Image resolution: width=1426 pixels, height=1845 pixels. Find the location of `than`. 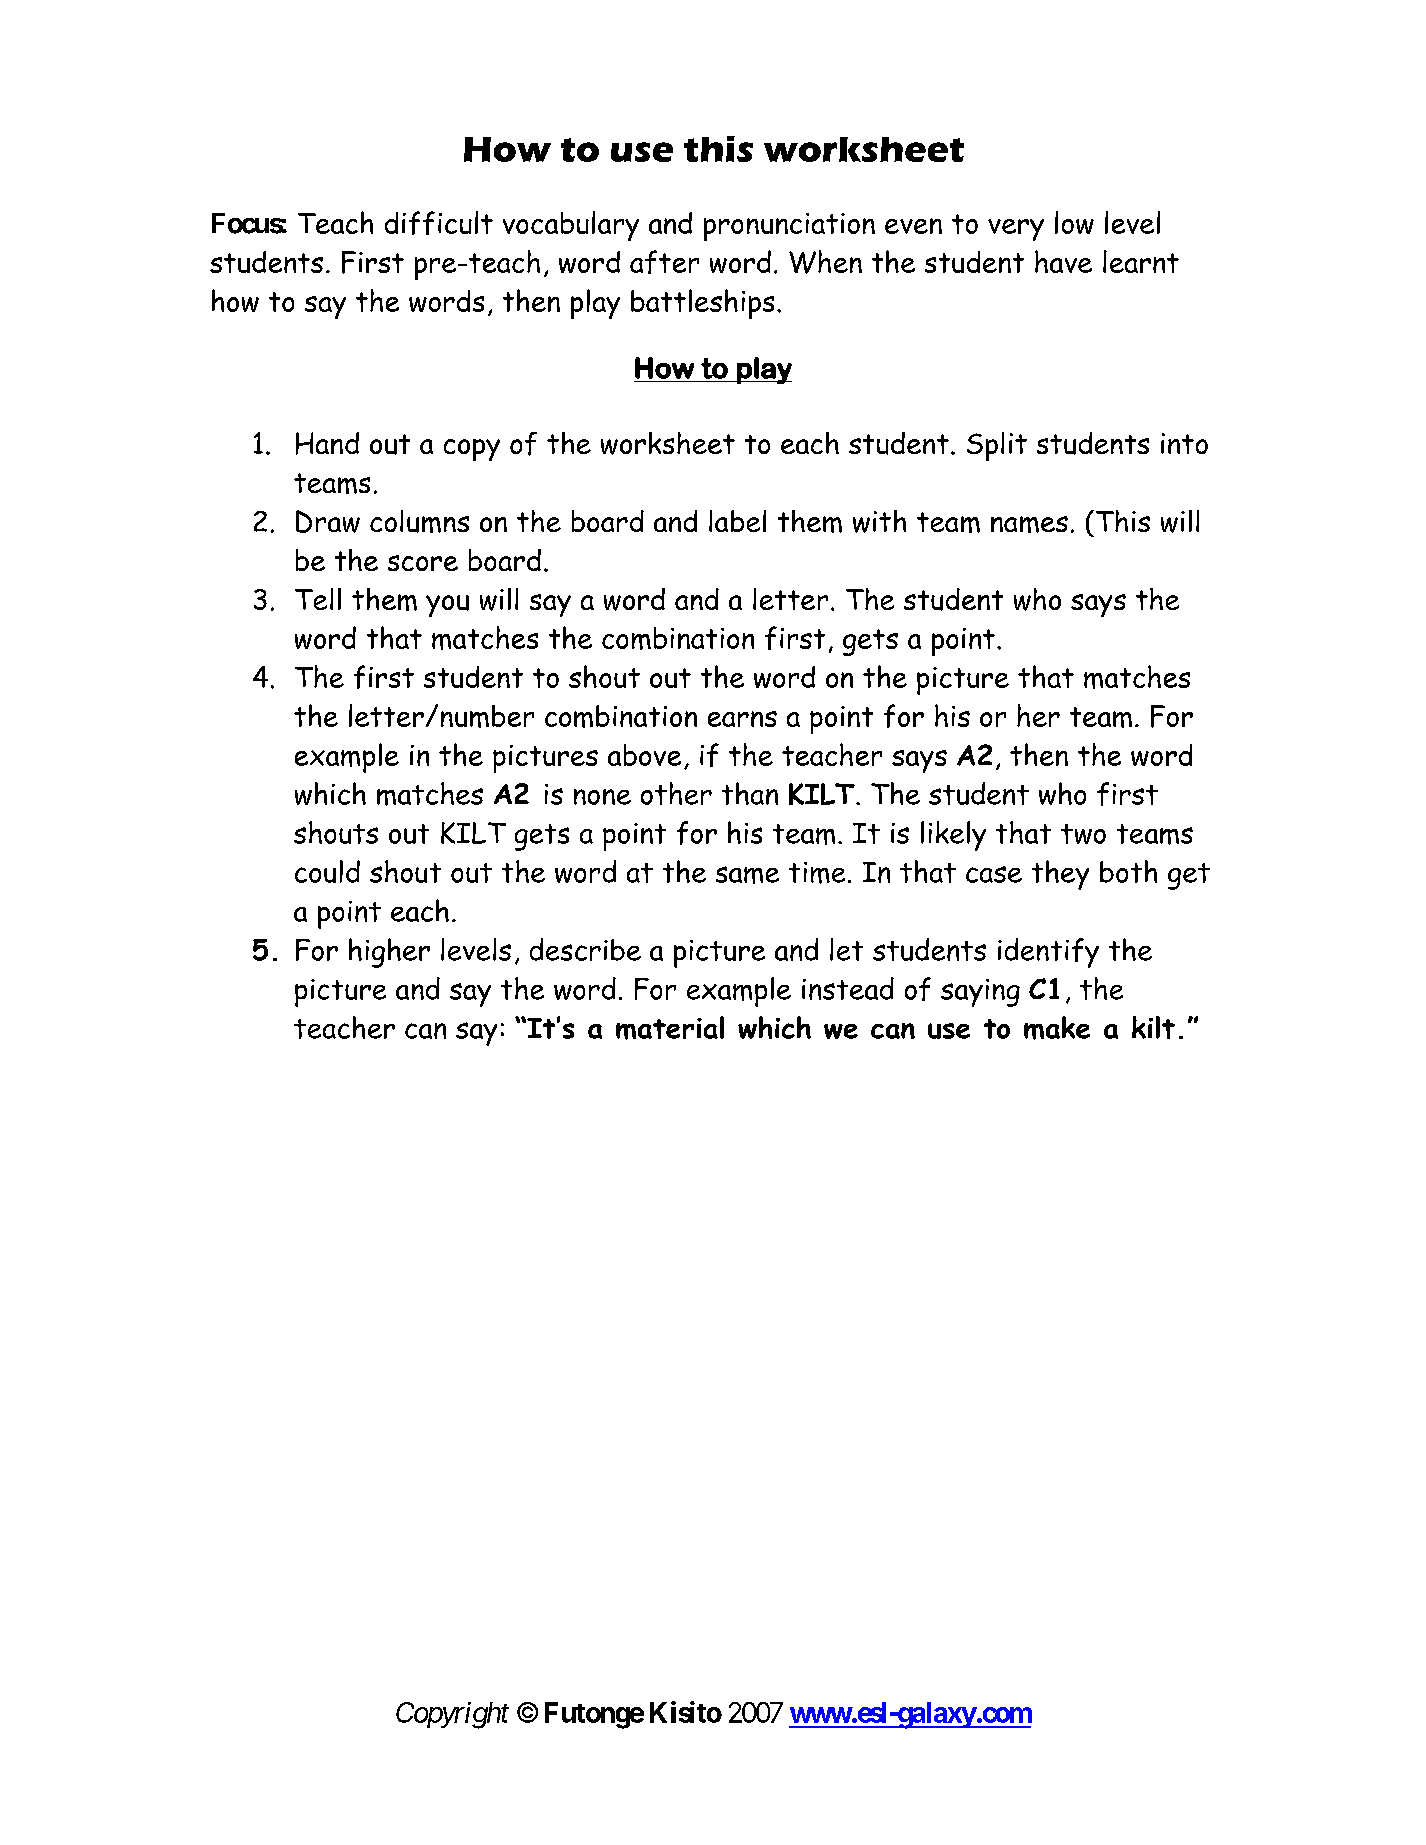

than is located at coordinates (750, 793).
